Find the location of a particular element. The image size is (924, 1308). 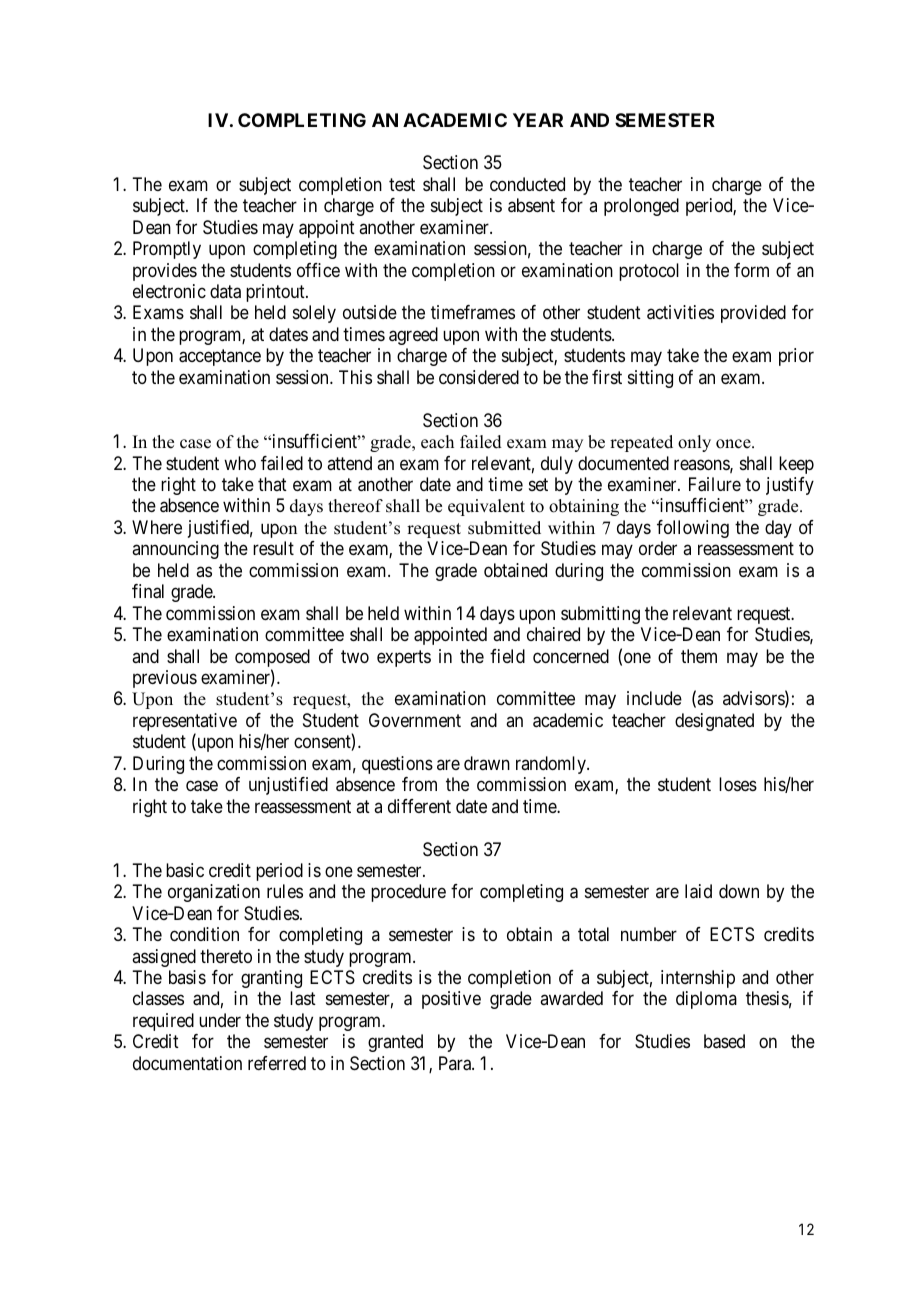

prolonged is located at coordinates (641, 207).
